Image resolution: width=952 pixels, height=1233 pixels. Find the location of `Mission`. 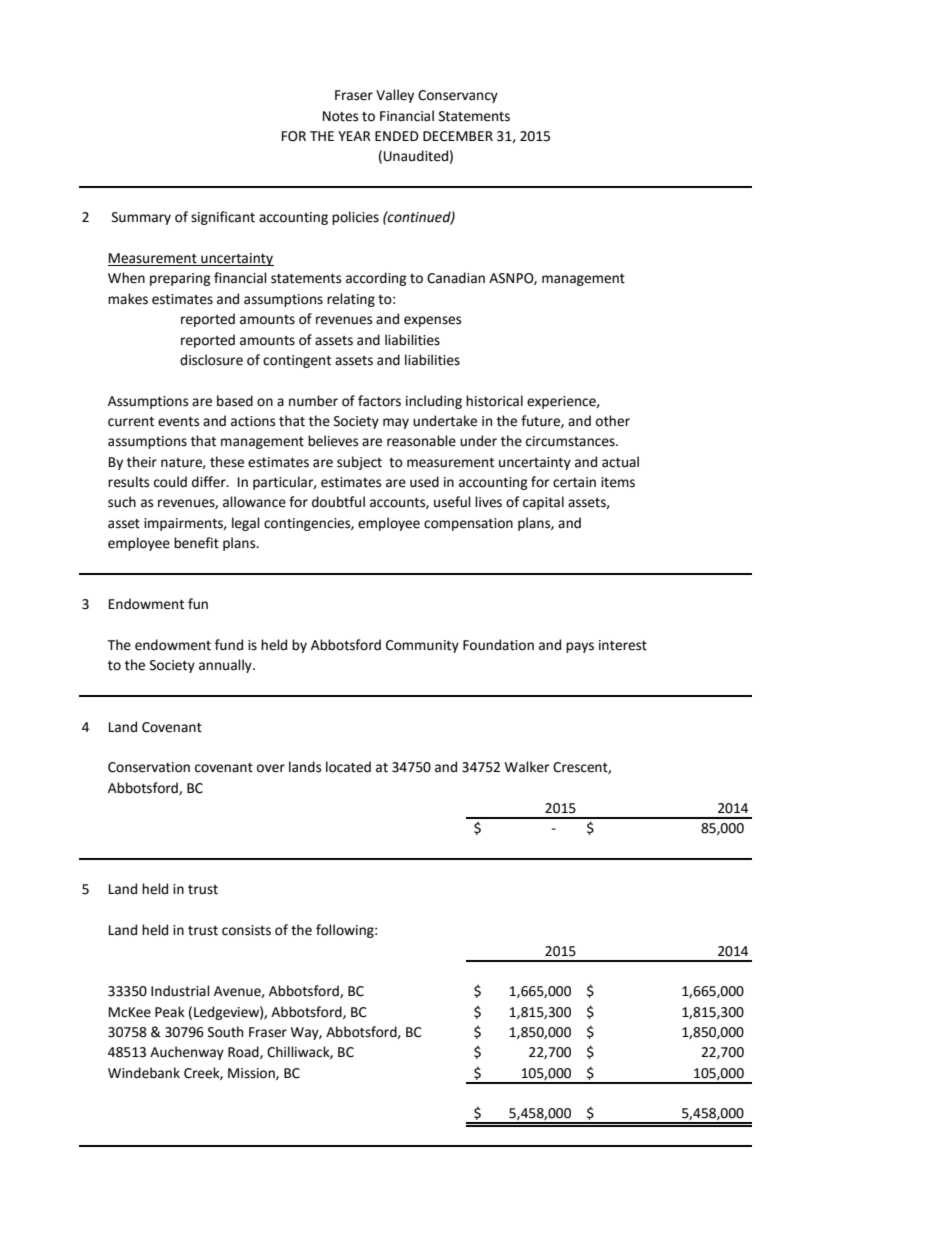

Mission is located at coordinates (252, 1074).
